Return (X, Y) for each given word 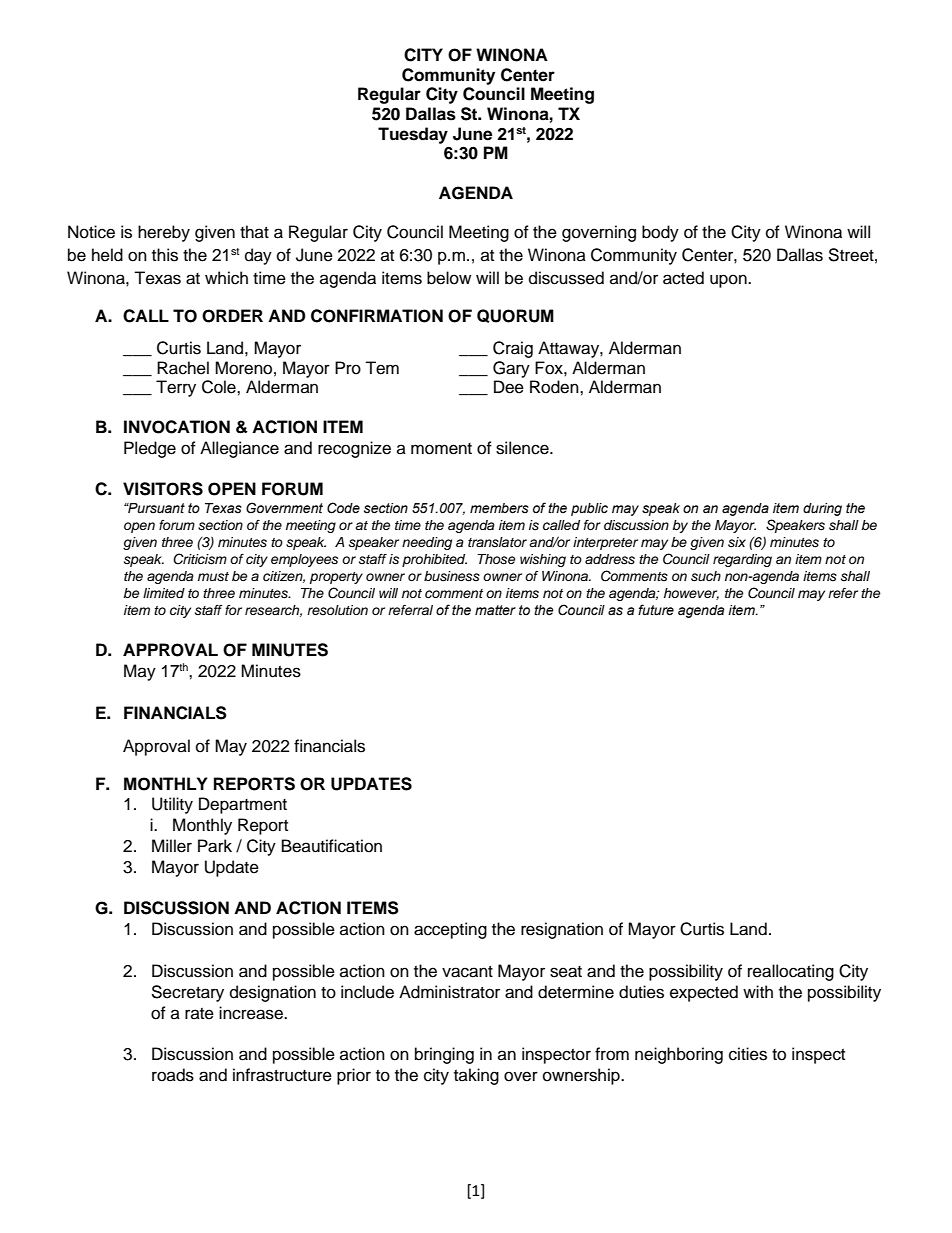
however (691, 594)
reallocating (791, 972)
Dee (509, 387)
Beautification (332, 846)
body (660, 233)
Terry (176, 388)
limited (164, 593)
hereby (164, 233)
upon (729, 281)
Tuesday (413, 135)
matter (495, 610)
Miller (172, 846)
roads (173, 1075)
